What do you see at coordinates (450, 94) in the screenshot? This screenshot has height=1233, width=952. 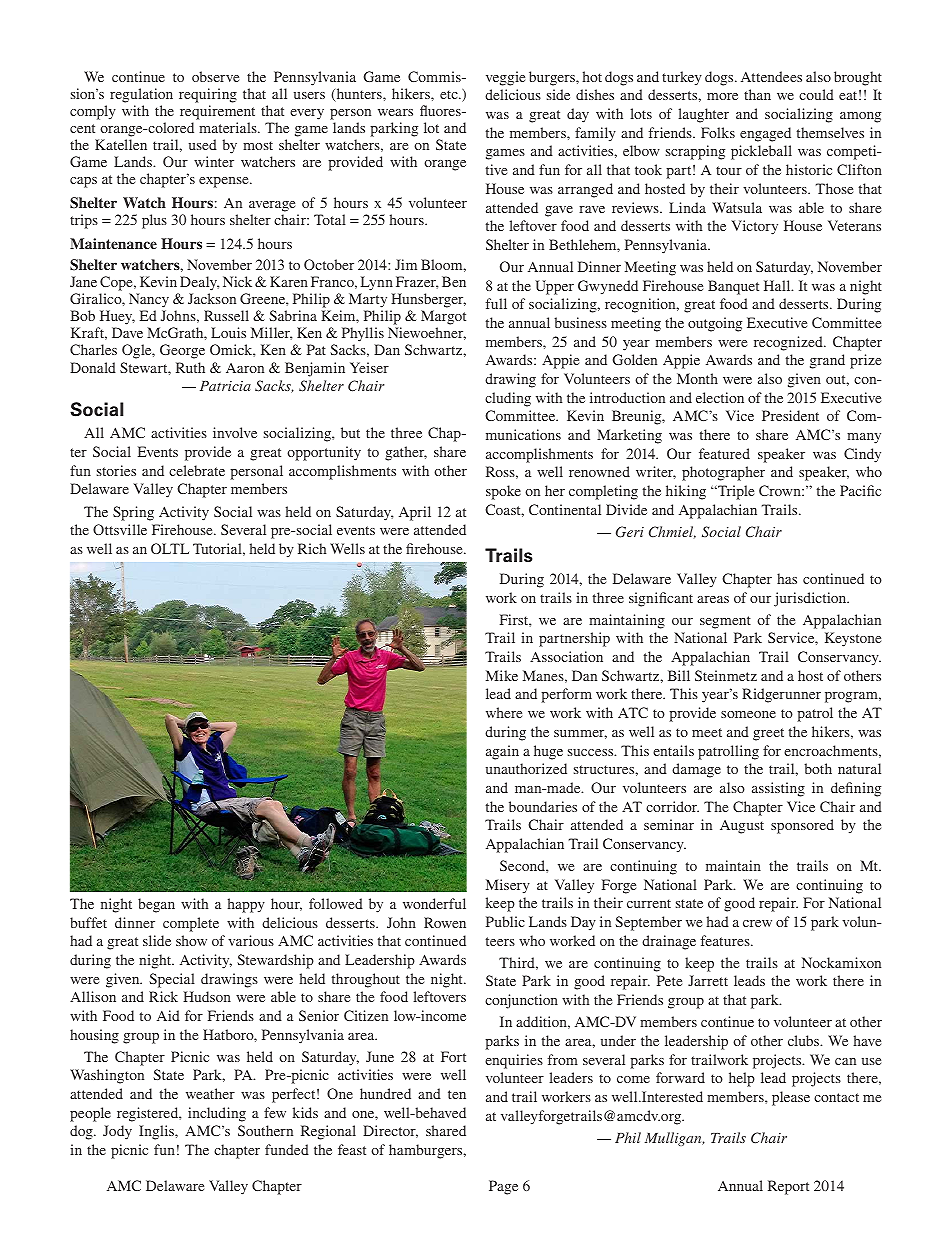 I see `etc` at bounding box center [450, 94].
